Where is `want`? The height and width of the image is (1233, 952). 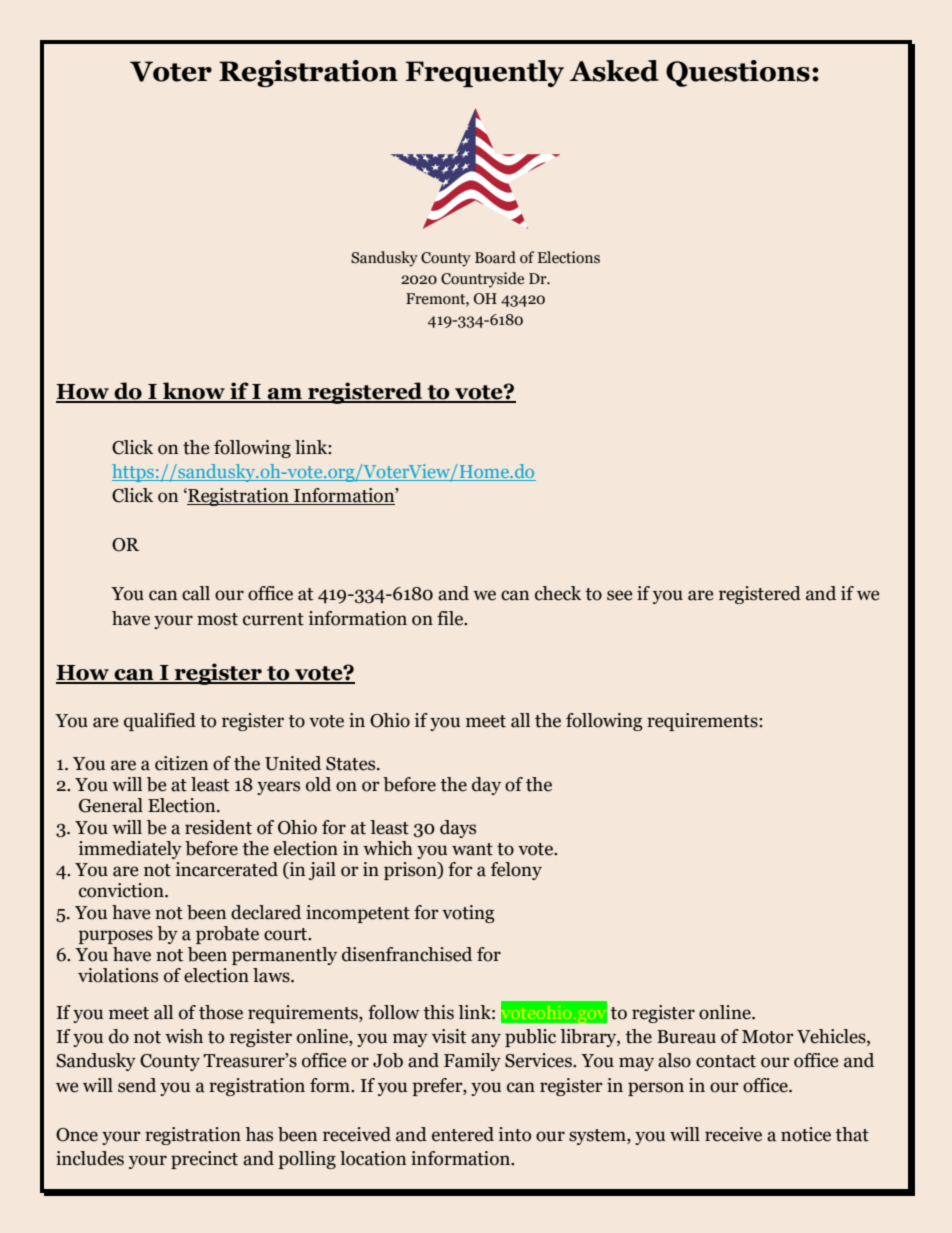 want is located at coordinates (472, 849).
